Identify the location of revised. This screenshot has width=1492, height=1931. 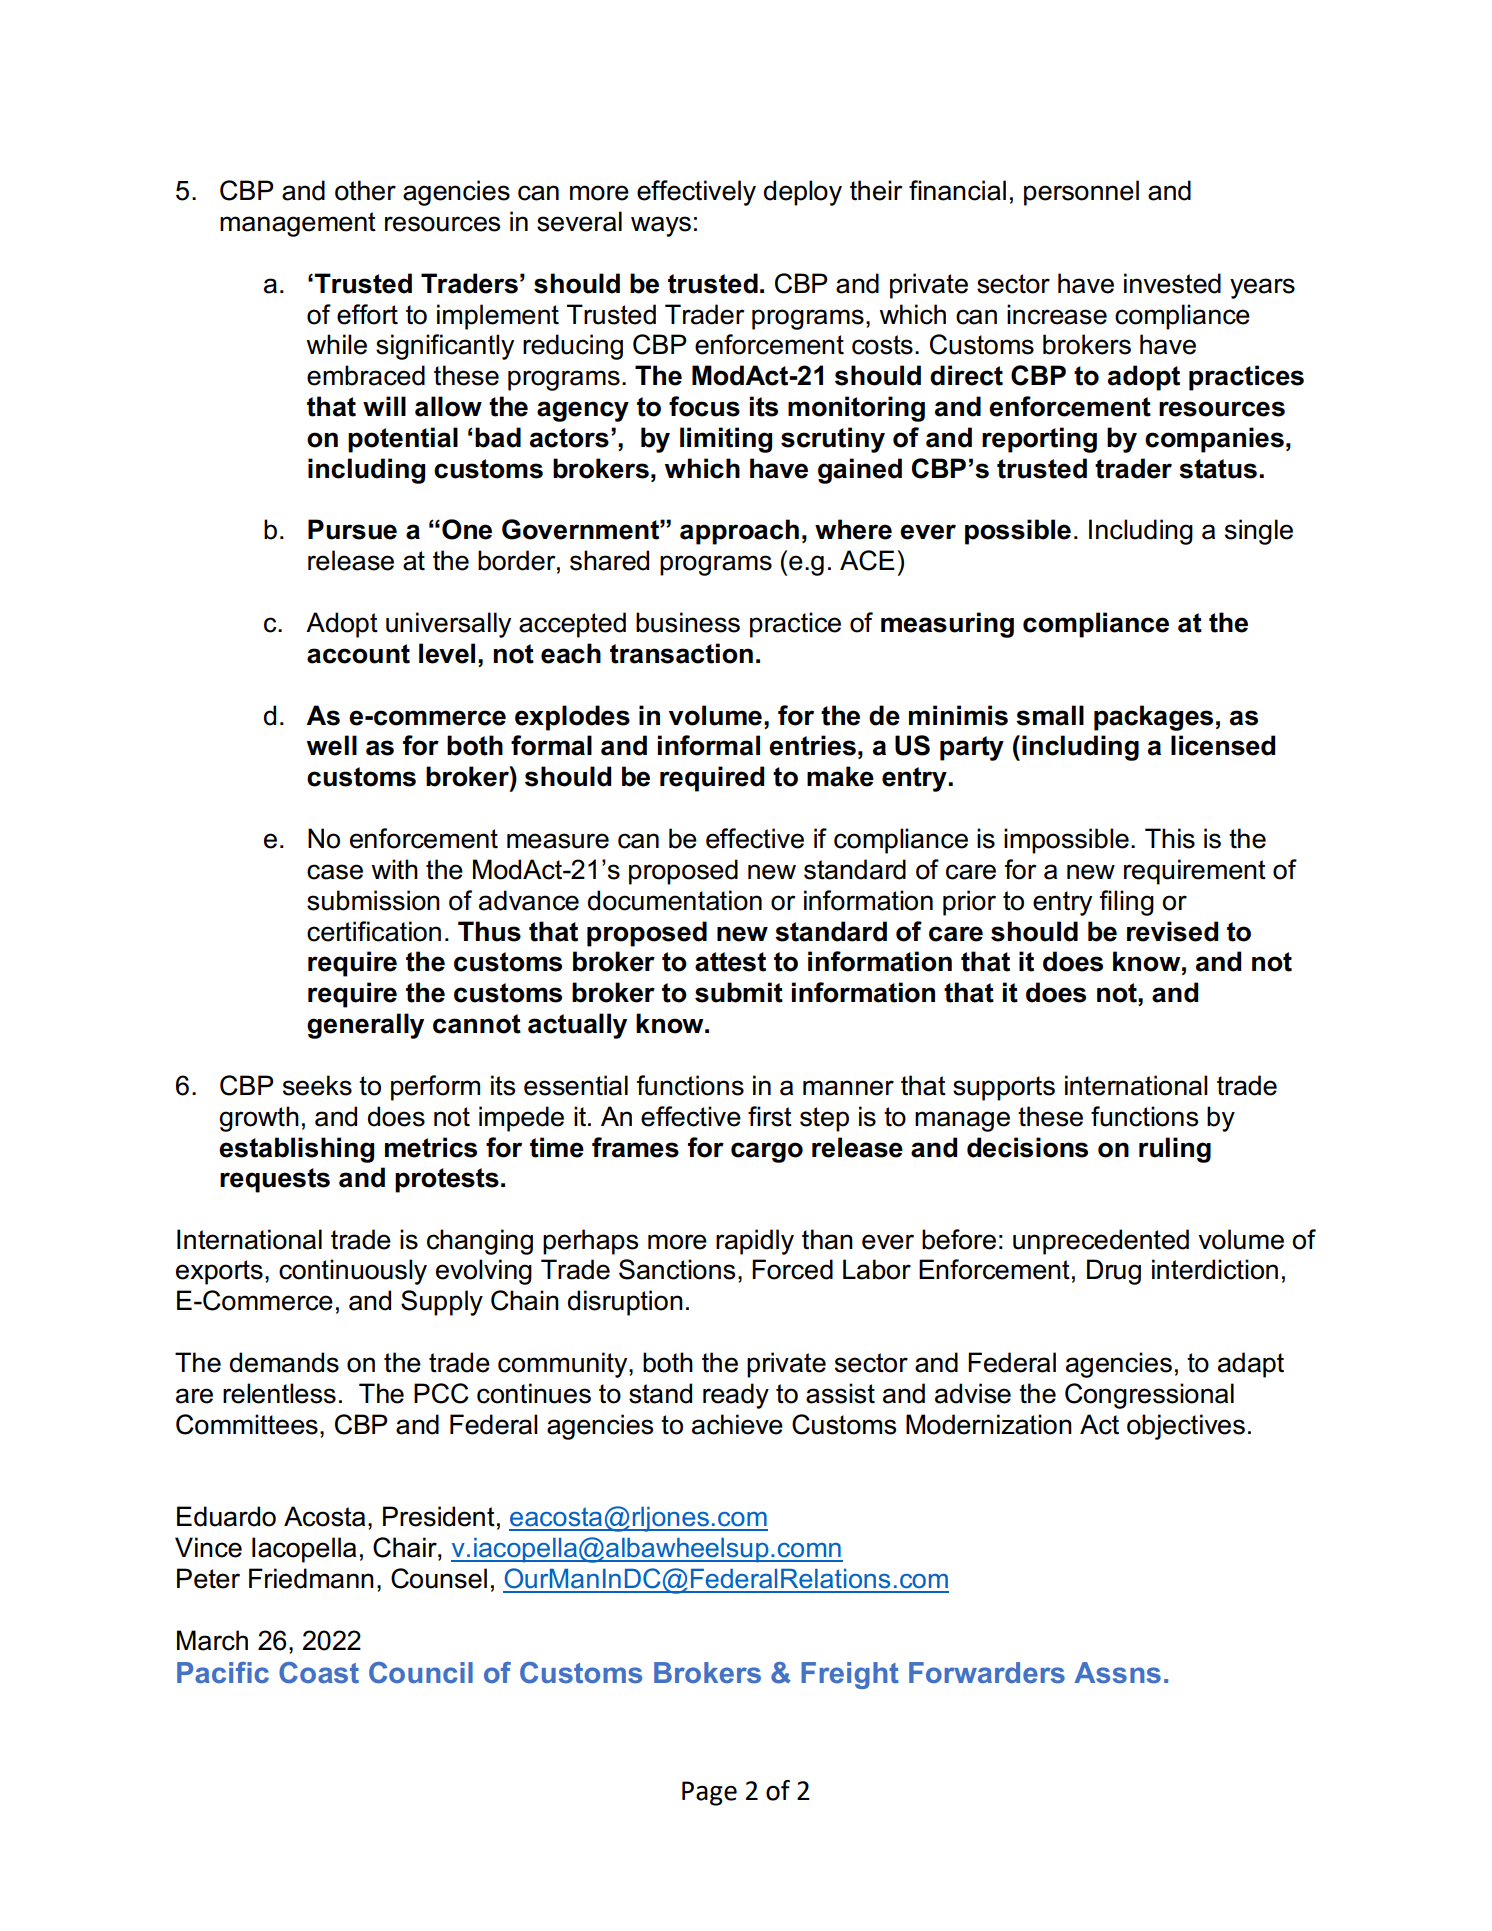
(1172, 931).
